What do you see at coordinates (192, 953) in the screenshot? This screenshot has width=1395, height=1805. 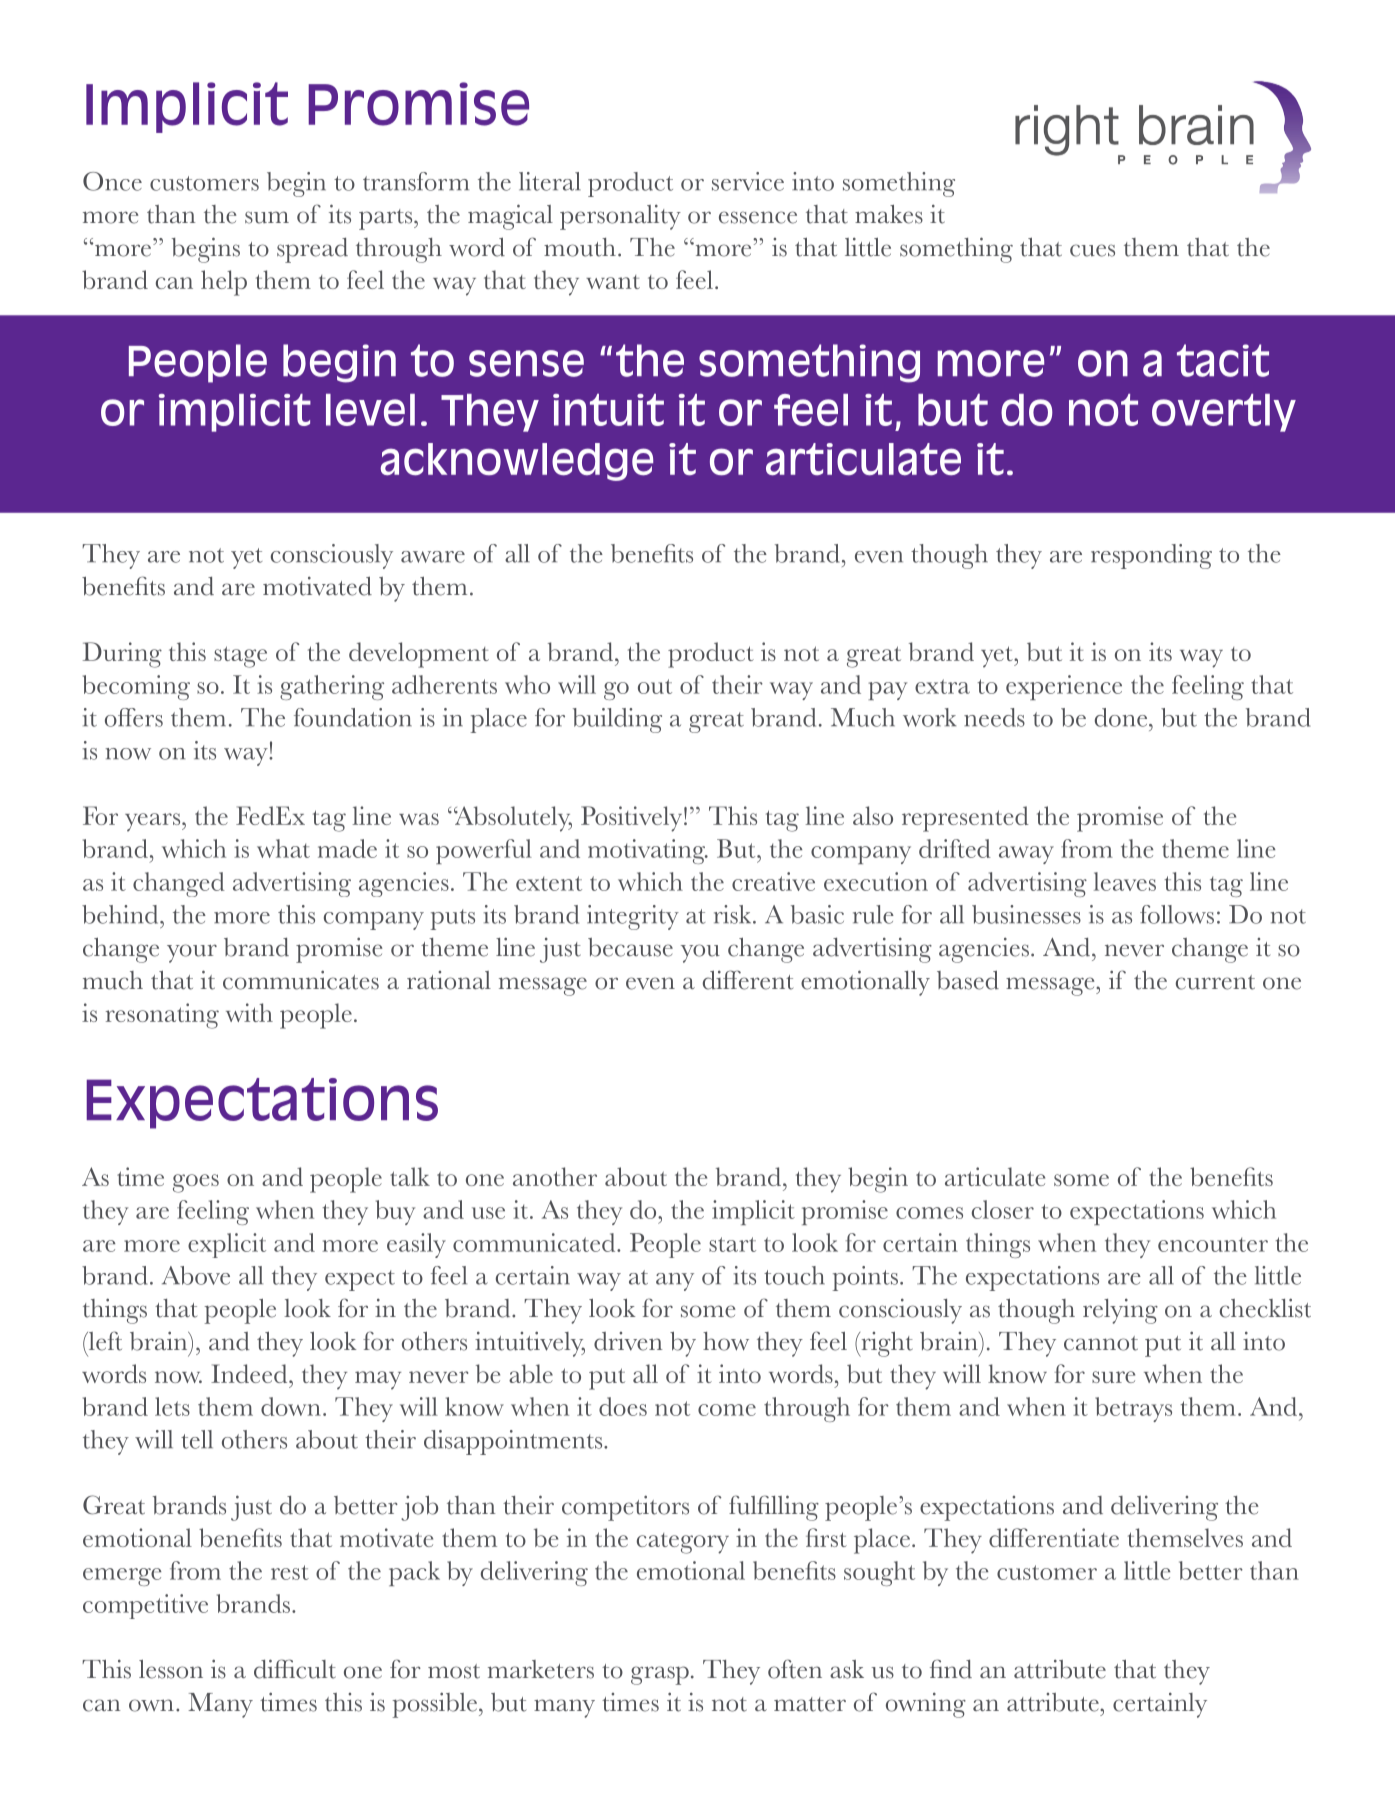 I see `your` at bounding box center [192, 953].
